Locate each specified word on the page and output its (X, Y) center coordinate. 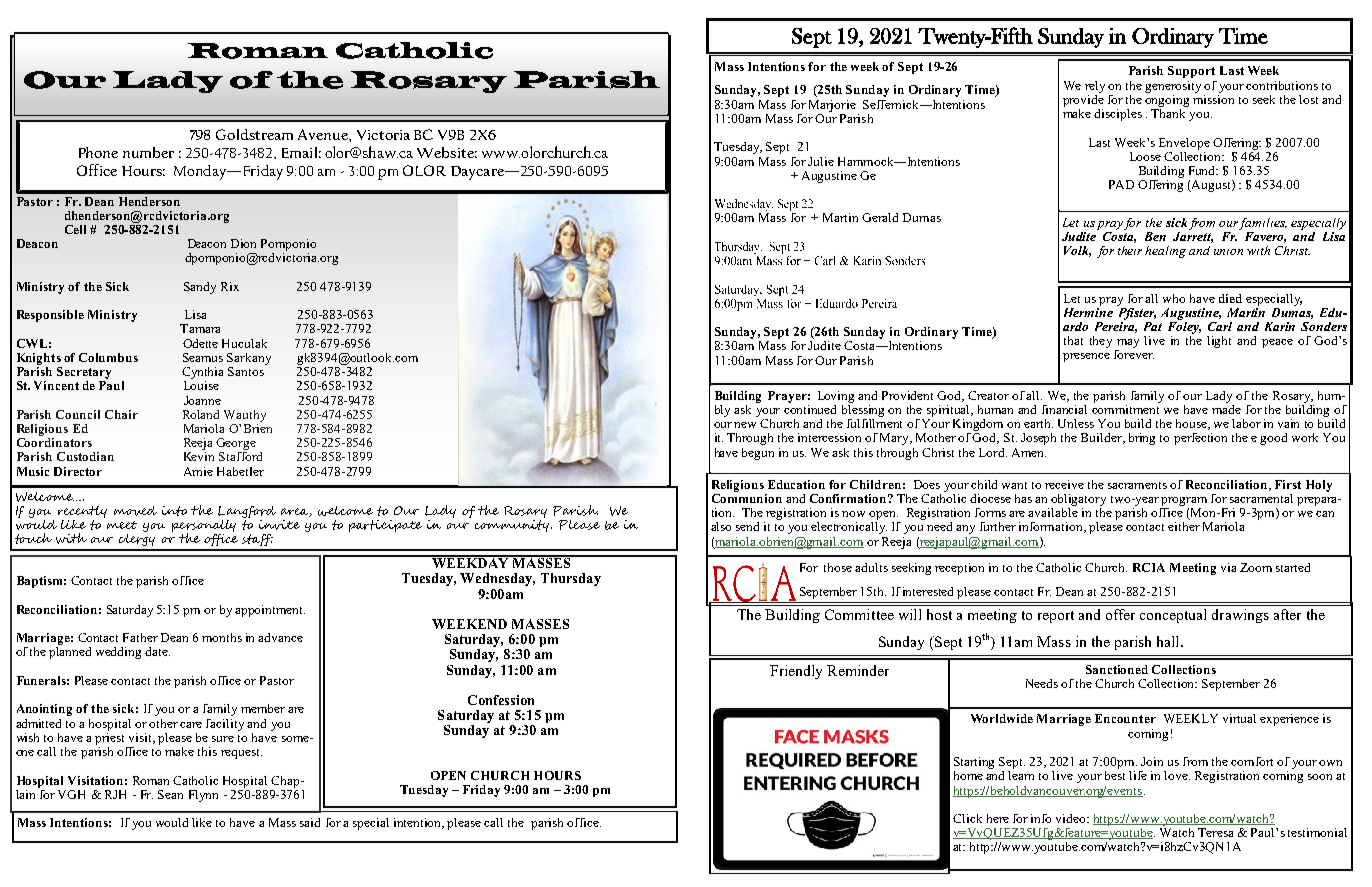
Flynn (203, 796)
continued (810, 408)
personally (204, 527)
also (721, 526)
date (157, 651)
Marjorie (832, 106)
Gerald (880, 217)
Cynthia (202, 373)
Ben (1155, 236)
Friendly (796, 672)
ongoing (1167, 99)
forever (1134, 353)
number (148, 152)
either (1184, 526)
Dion (243, 243)
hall (1169, 641)
